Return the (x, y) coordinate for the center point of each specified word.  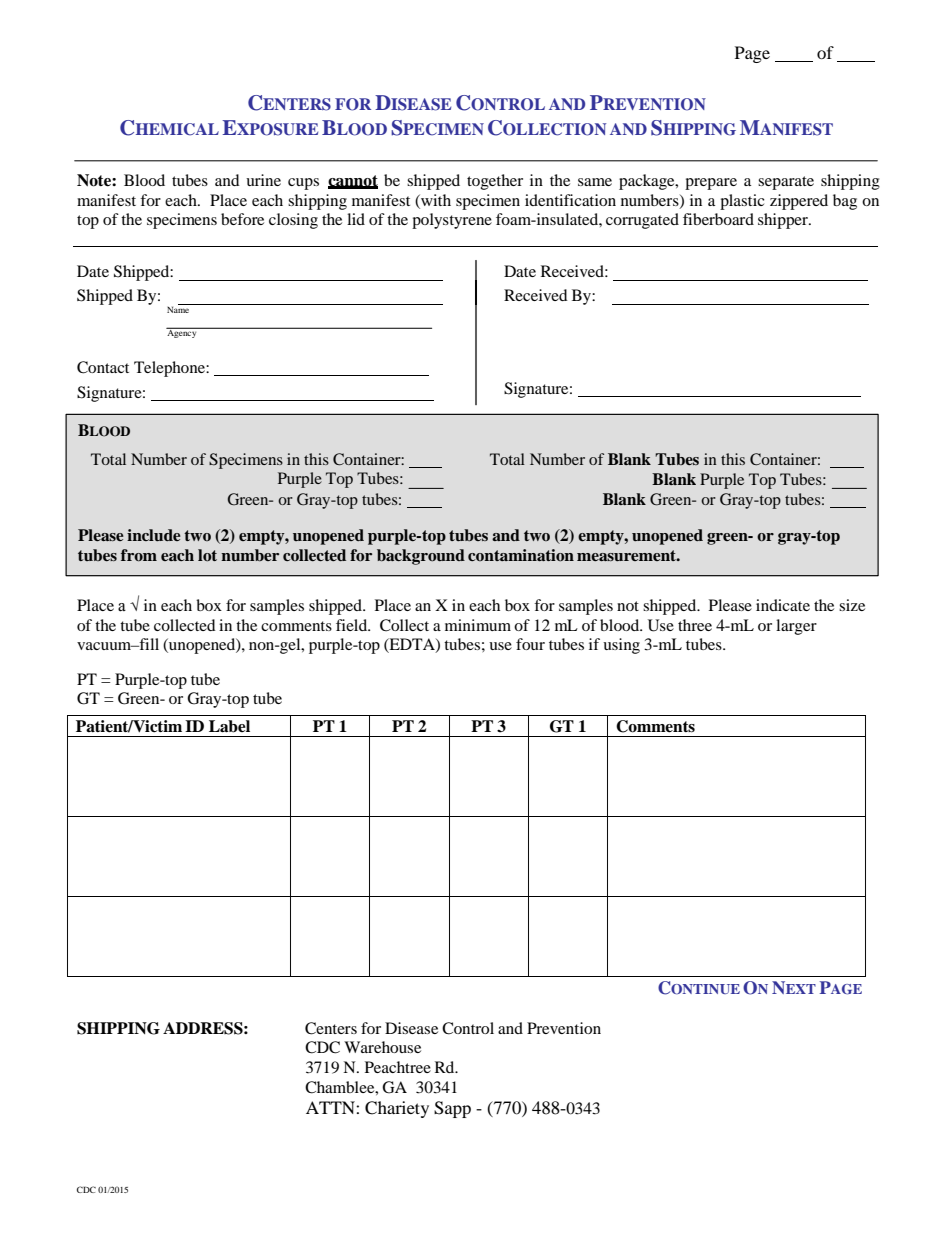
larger (796, 627)
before (242, 219)
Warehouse (382, 1047)
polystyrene (452, 221)
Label (229, 726)
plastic (742, 202)
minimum (478, 625)
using (621, 646)
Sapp (452, 1109)
